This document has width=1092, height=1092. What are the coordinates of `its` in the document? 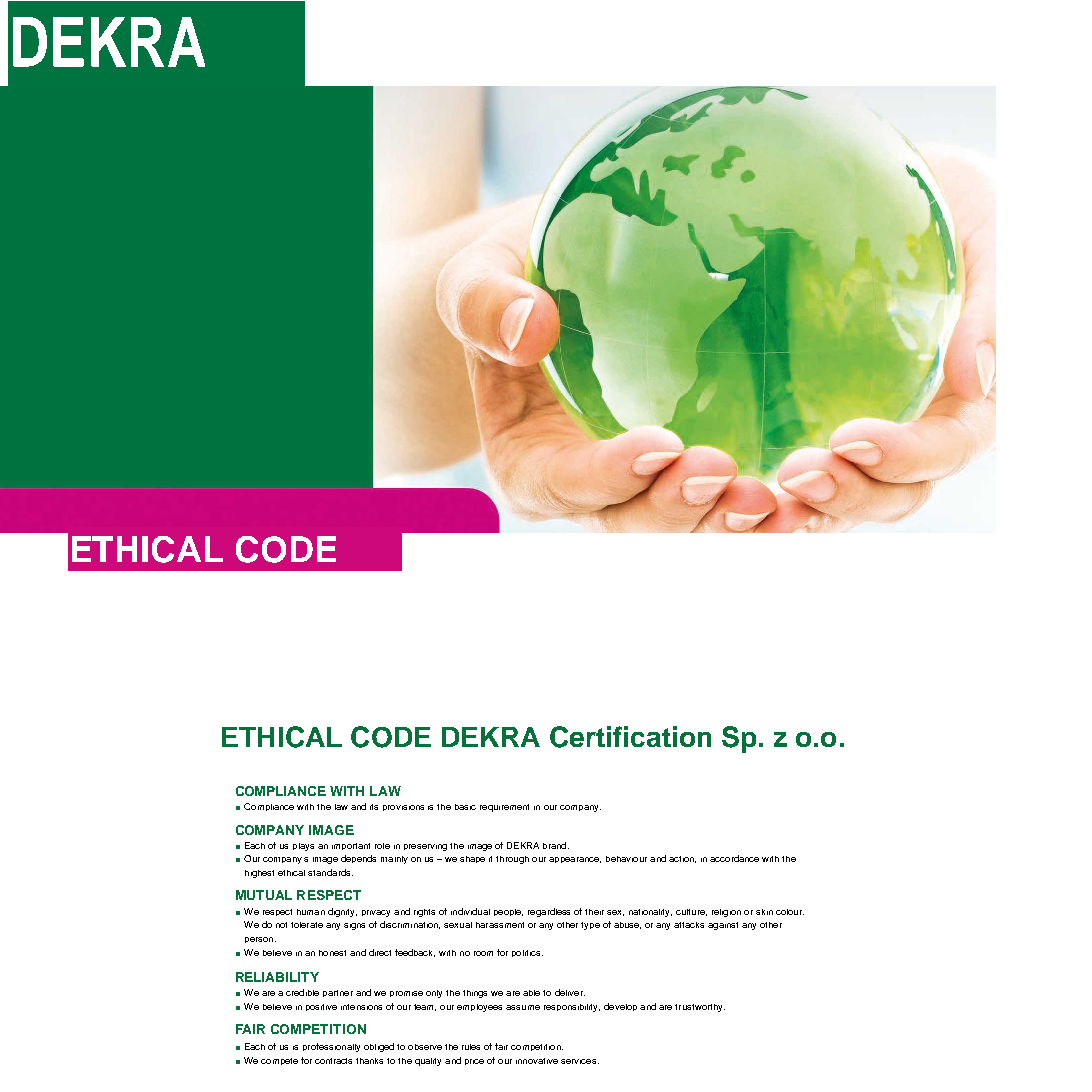 It's located at (374, 807).
